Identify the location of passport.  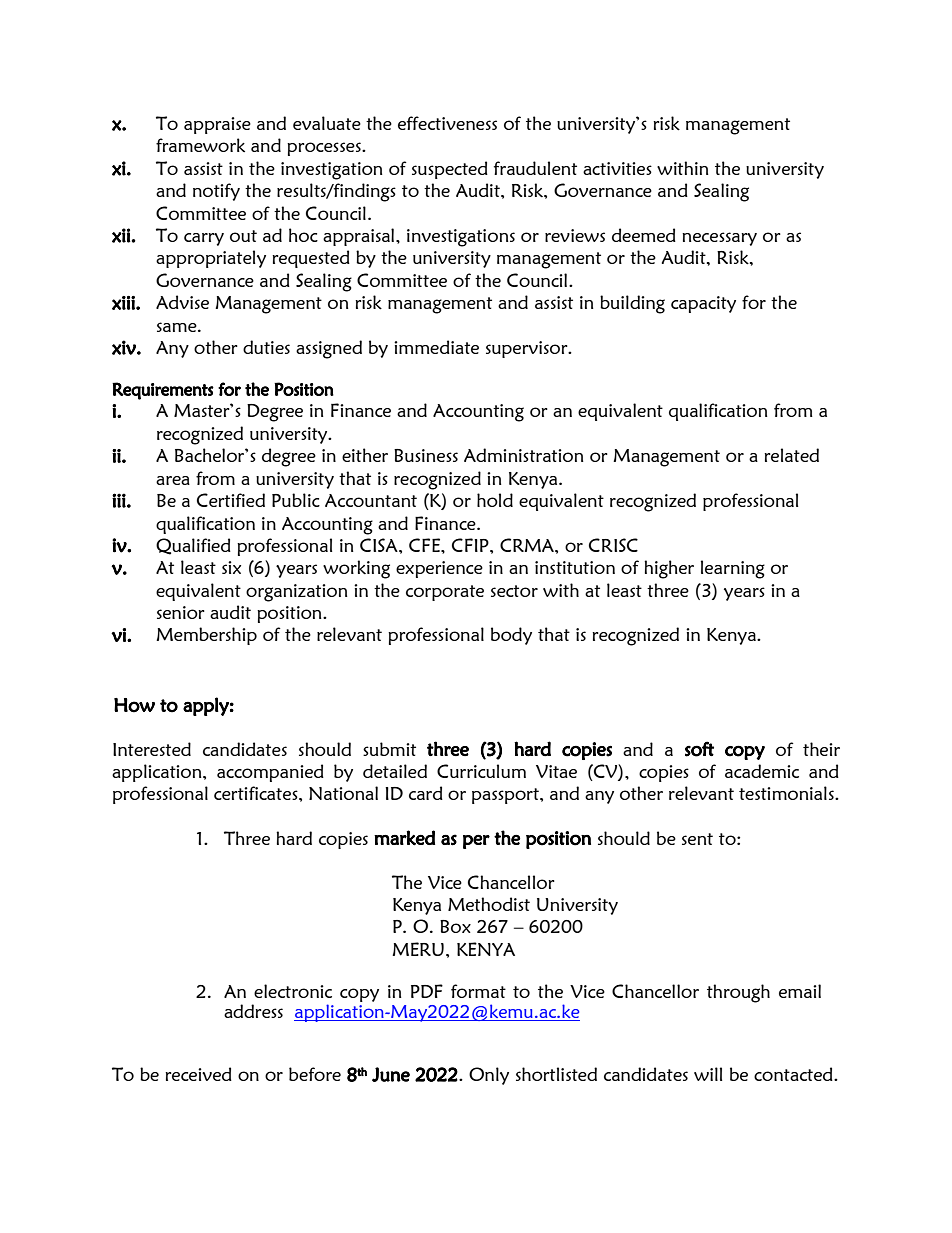
(506, 796).
